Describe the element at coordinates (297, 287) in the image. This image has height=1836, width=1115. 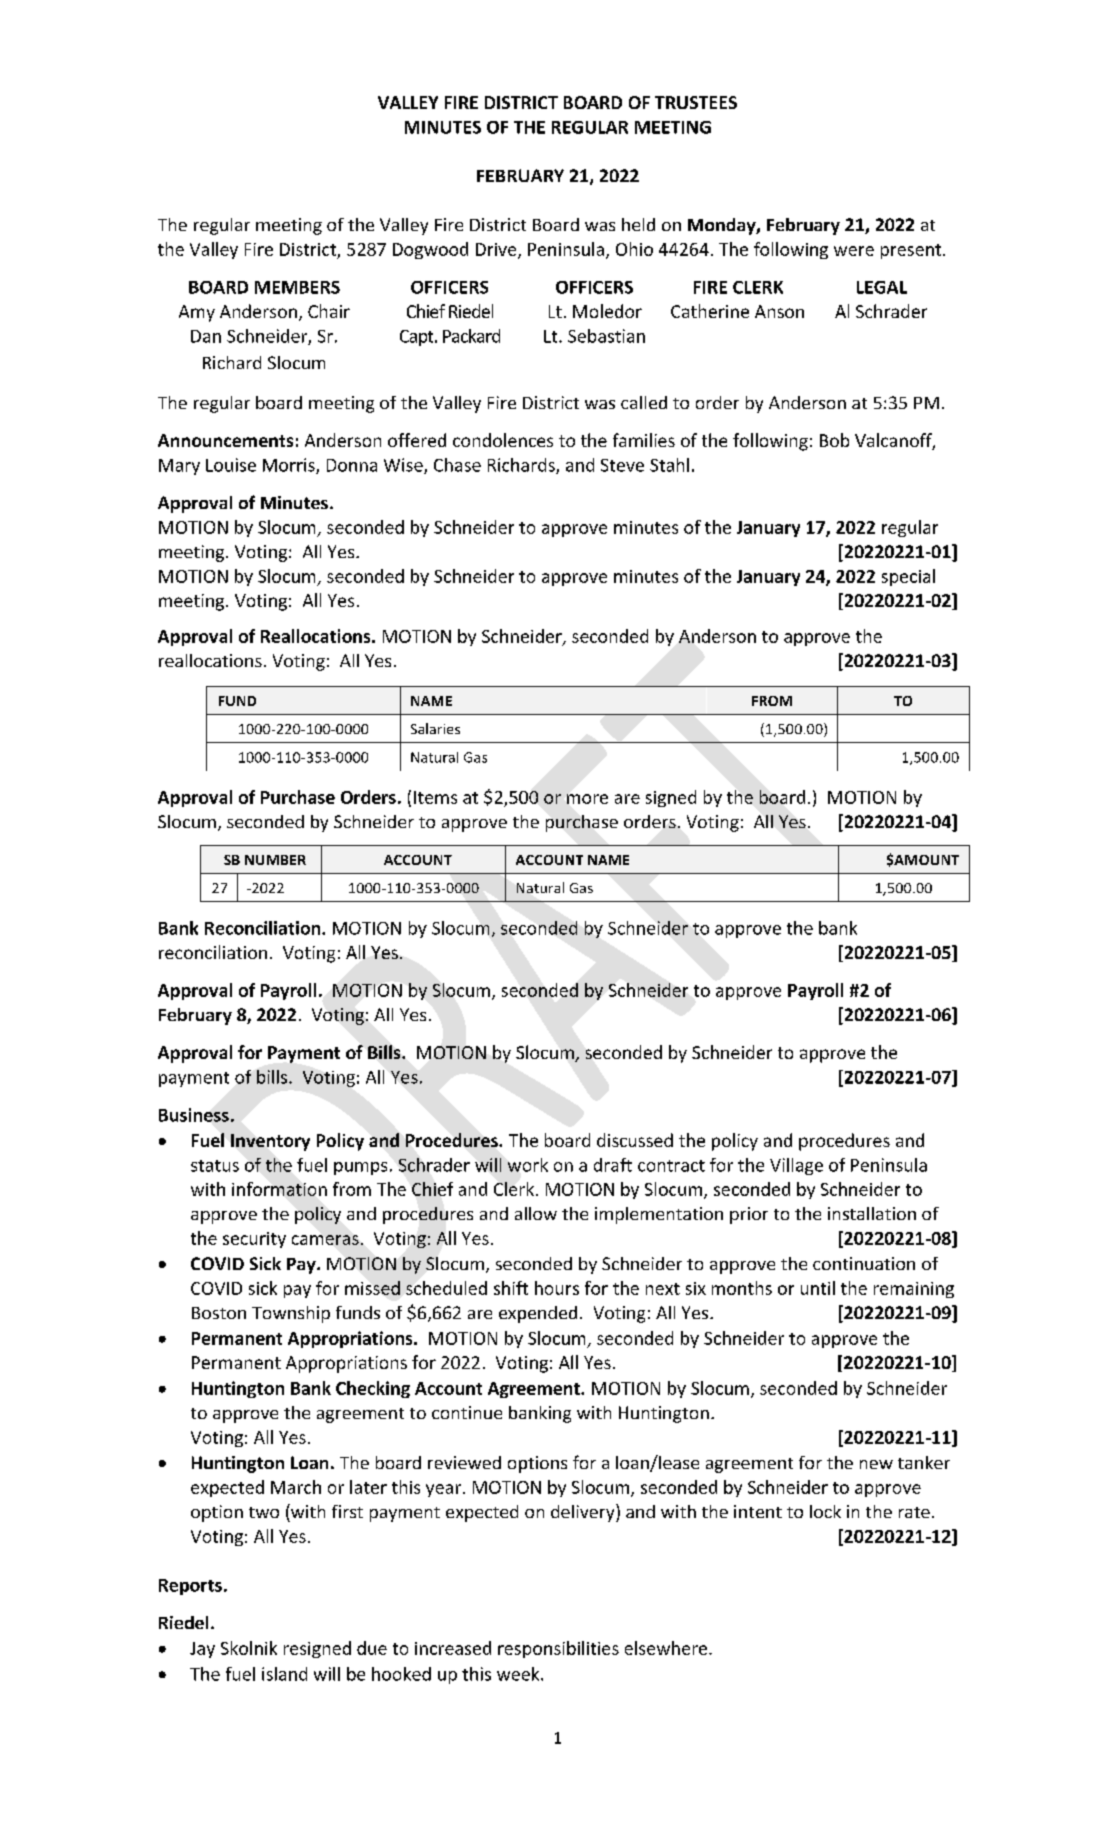
I see `MEMBERS` at that location.
